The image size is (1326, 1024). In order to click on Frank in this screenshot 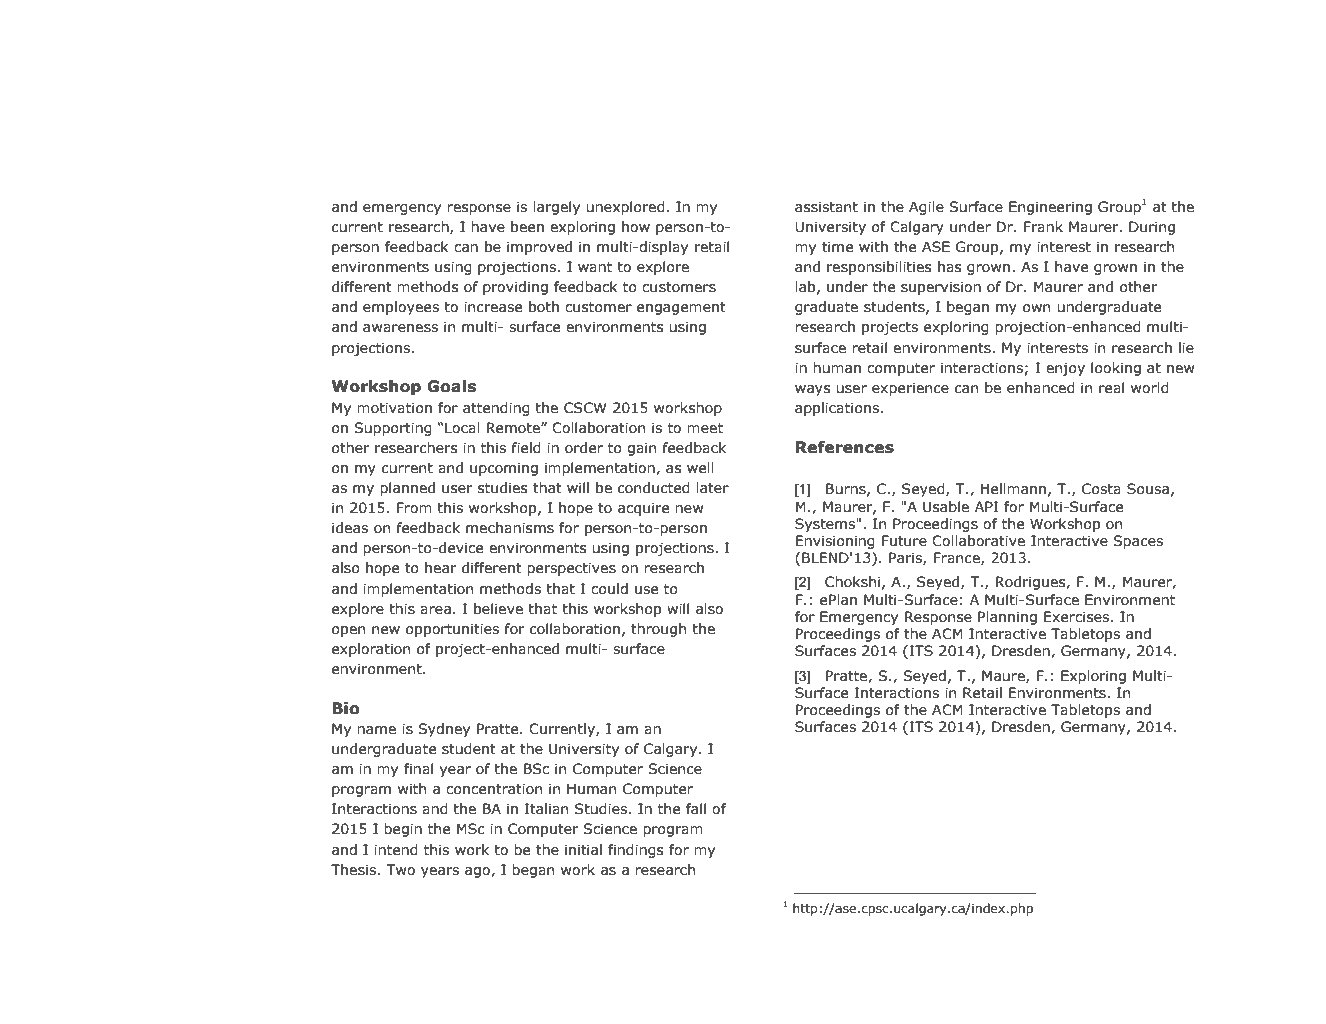, I will do `click(1043, 227)`.
